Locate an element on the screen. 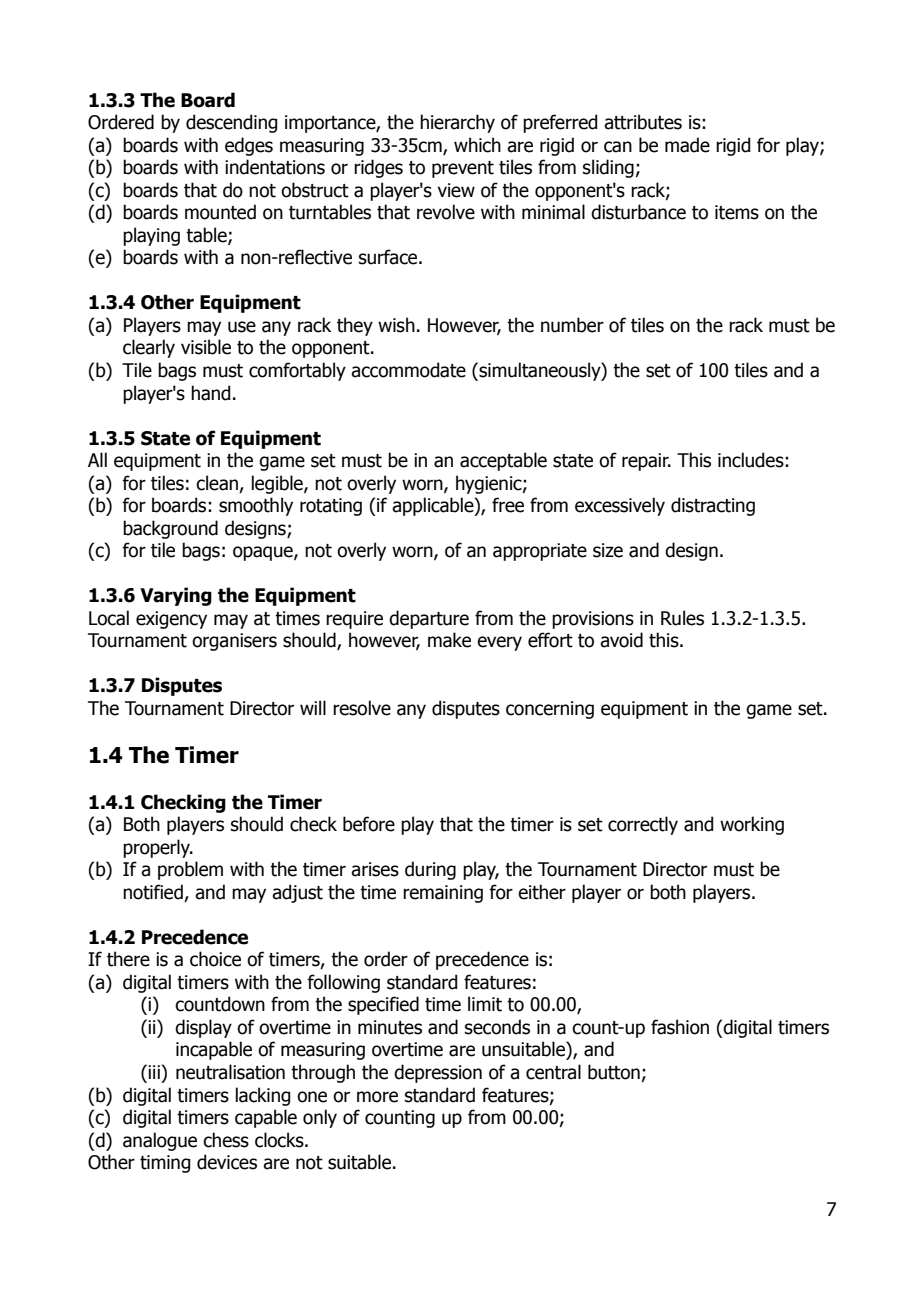 The width and height of the screenshot is (924, 1308). made is located at coordinates (687, 145).
